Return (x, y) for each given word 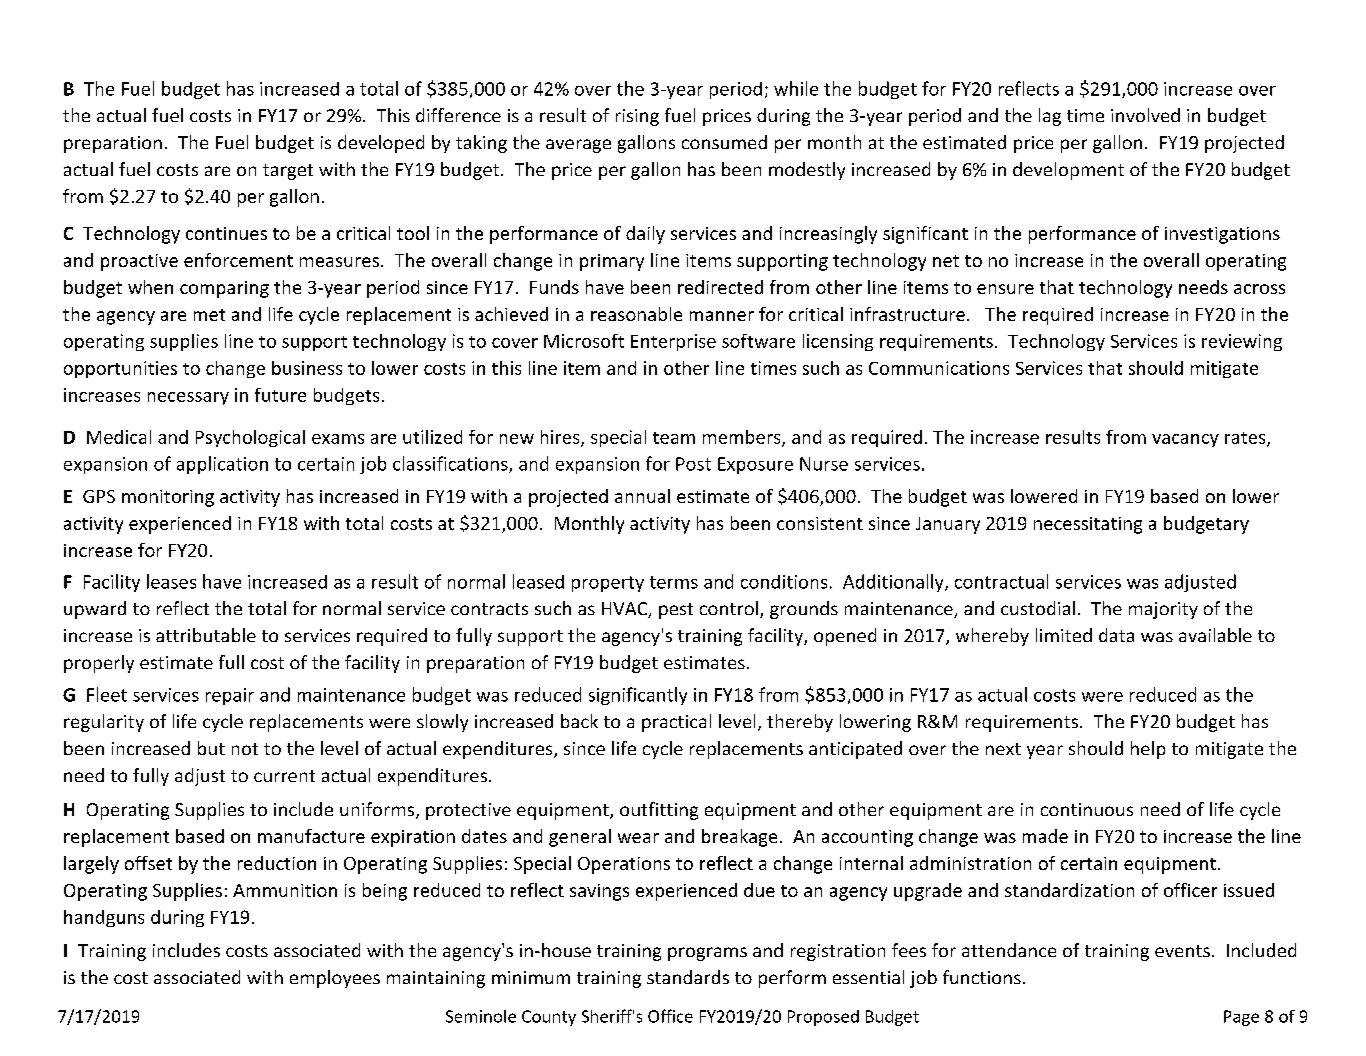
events (1182, 951)
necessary (188, 398)
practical (676, 723)
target (288, 172)
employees (335, 979)
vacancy (1185, 440)
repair (230, 696)
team (674, 438)
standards (688, 977)
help (1148, 750)
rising (637, 117)
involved (1145, 115)
